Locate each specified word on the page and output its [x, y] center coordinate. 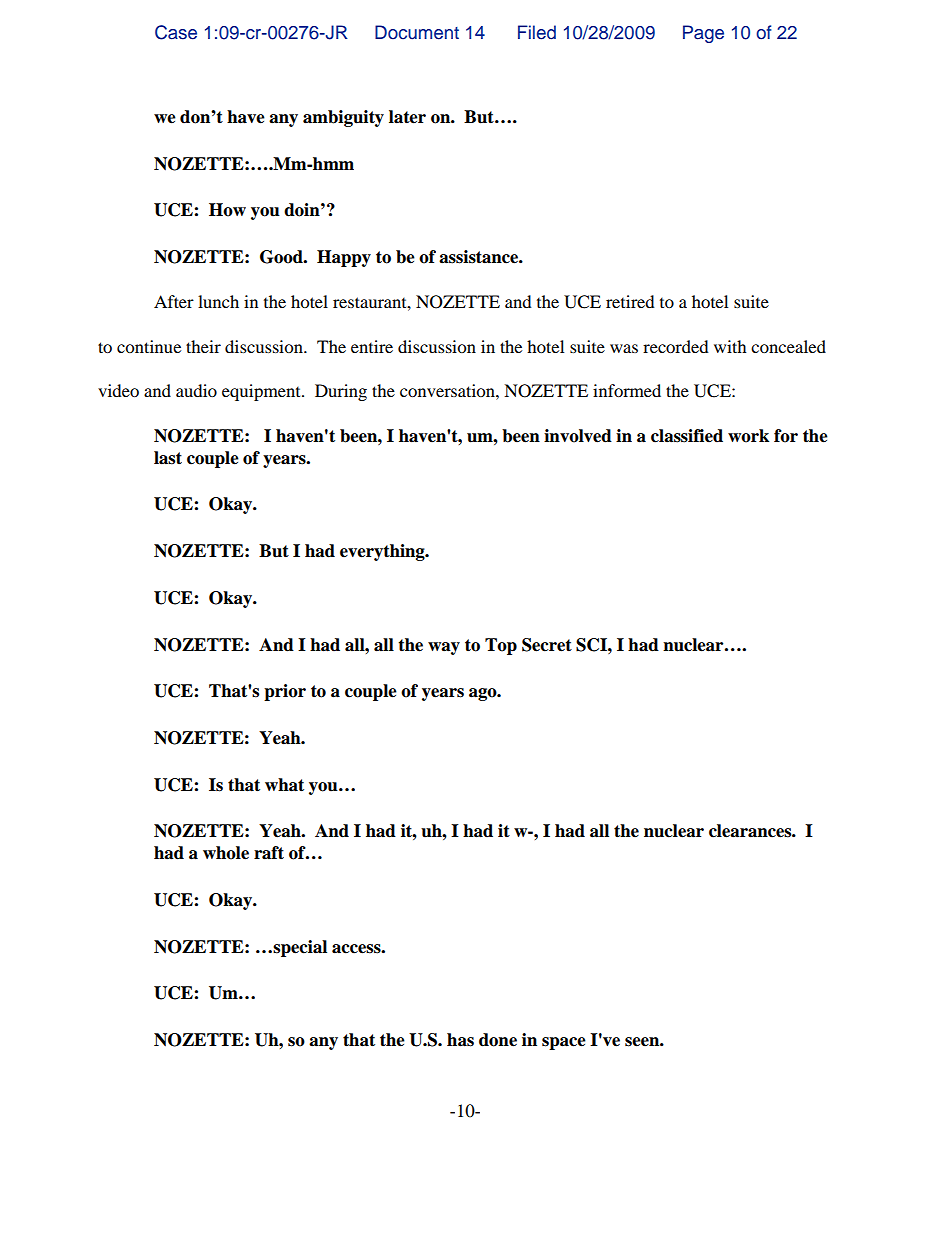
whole [226, 853]
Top [501, 646]
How [227, 210]
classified [687, 436]
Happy [344, 258]
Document [417, 32]
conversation [448, 390]
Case [176, 32]
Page [703, 34]
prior [285, 692]
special [300, 948]
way [444, 648]
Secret [547, 645]
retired [630, 301]
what [284, 785]
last [168, 458]
